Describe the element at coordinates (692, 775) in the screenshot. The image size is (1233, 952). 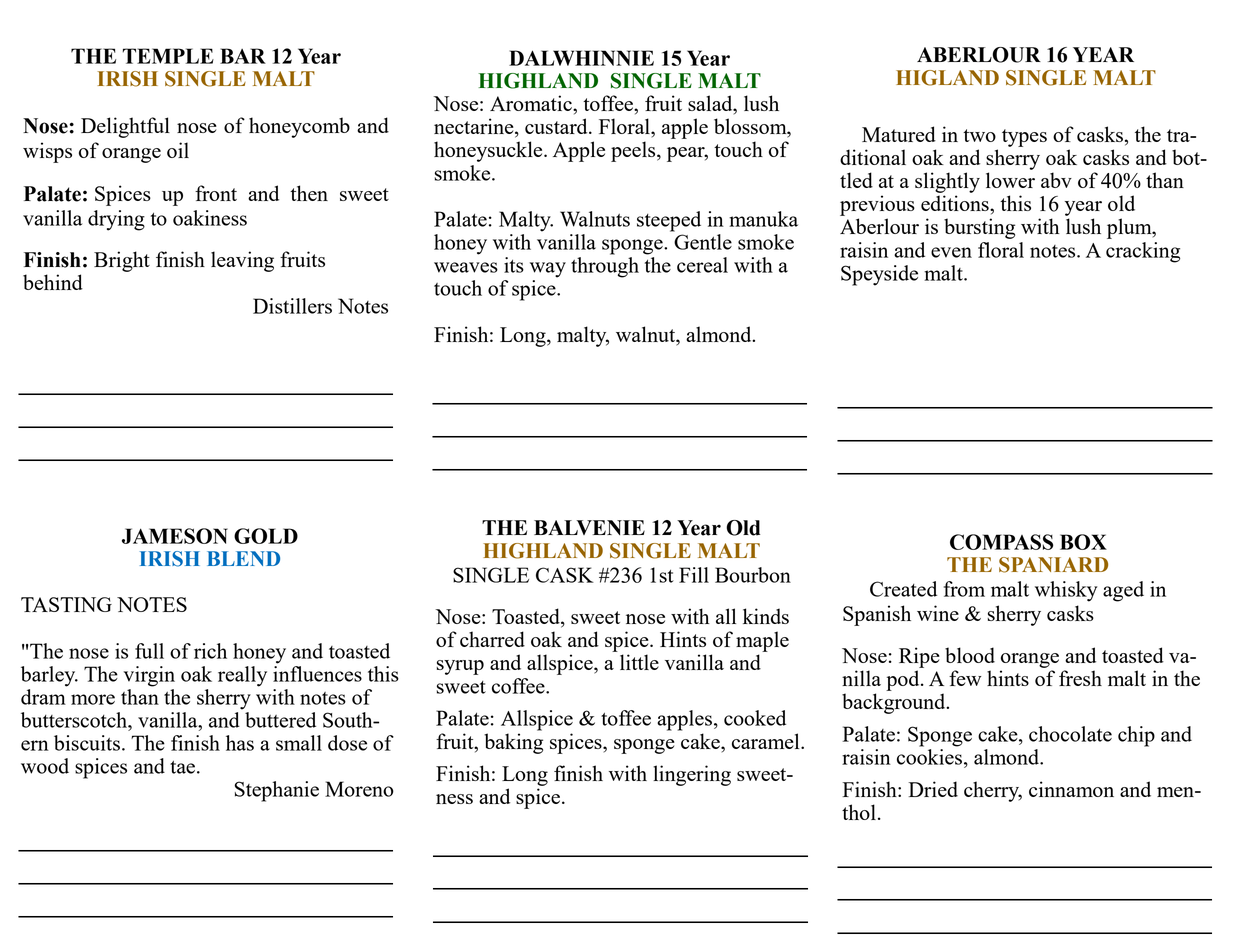
I see `lingering` at that location.
